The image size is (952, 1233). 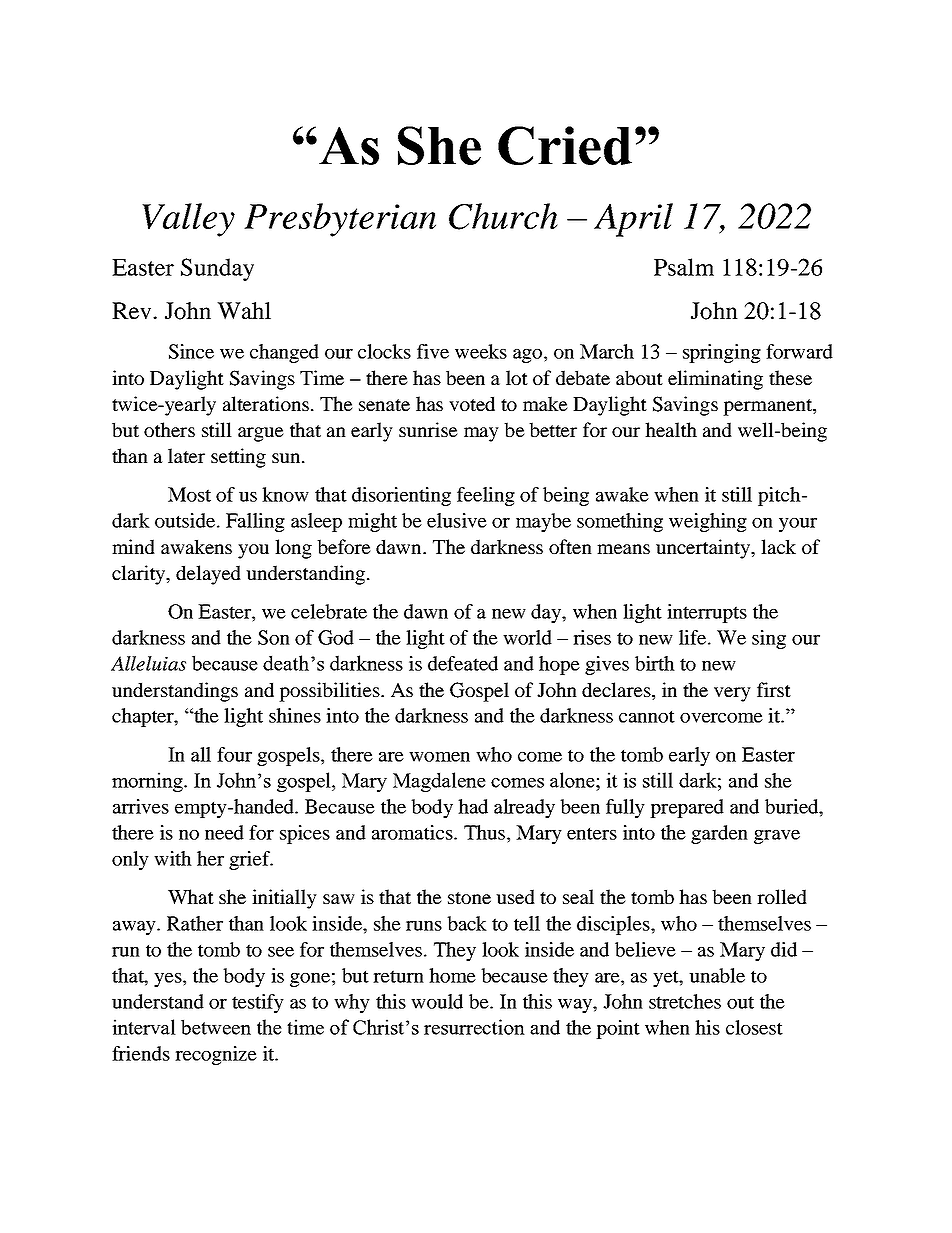 I want to click on delayed, so click(x=208, y=575).
